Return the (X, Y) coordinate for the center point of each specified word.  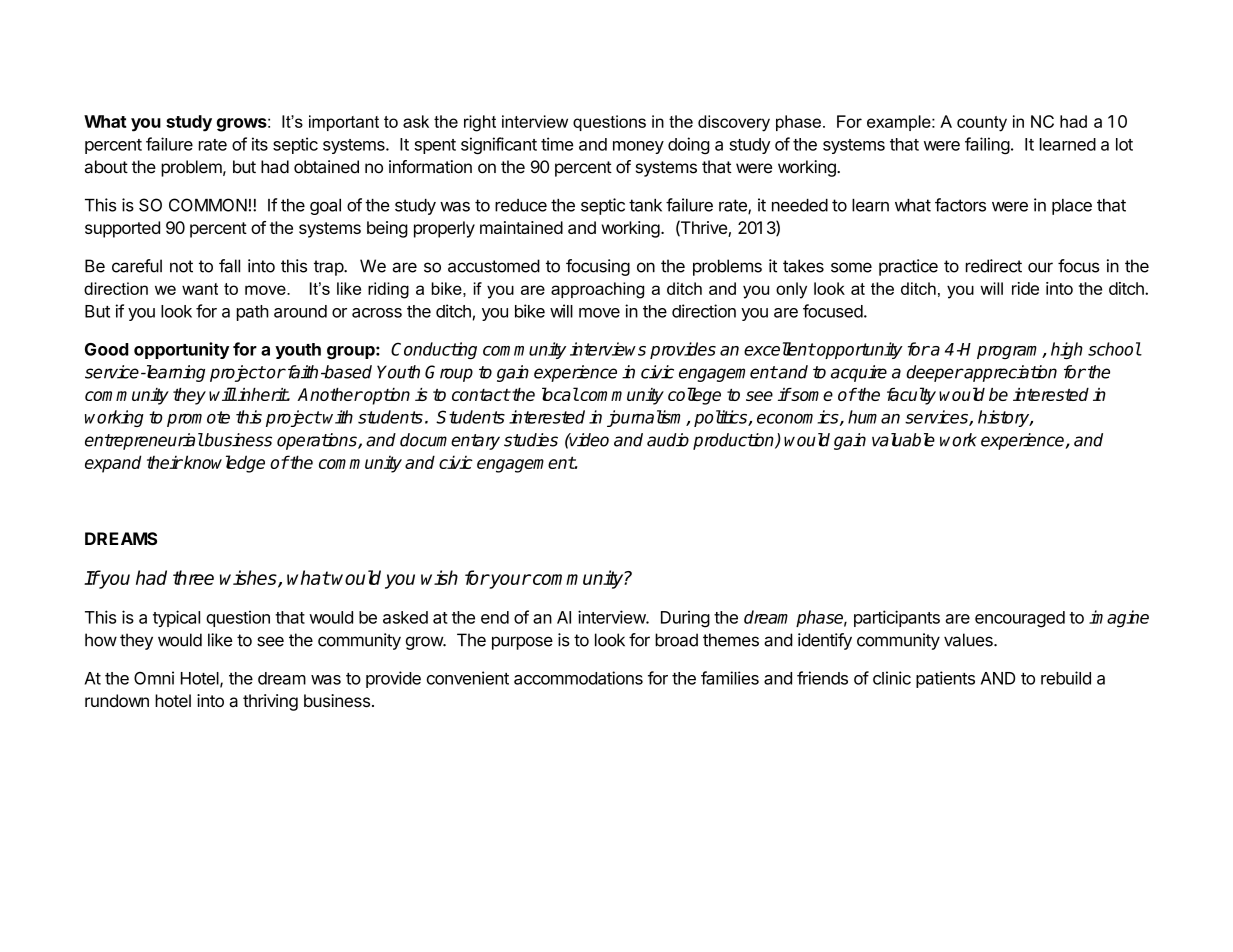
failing (987, 145)
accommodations (578, 678)
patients (945, 679)
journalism (647, 418)
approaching (597, 290)
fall (229, 266)
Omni (154, 678)
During (685, 619)
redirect (994, 266)
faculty (911, 396)
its (260, 144)
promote (198, 419)
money (638, 147)
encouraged (1020, 619)
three (193, 577)
